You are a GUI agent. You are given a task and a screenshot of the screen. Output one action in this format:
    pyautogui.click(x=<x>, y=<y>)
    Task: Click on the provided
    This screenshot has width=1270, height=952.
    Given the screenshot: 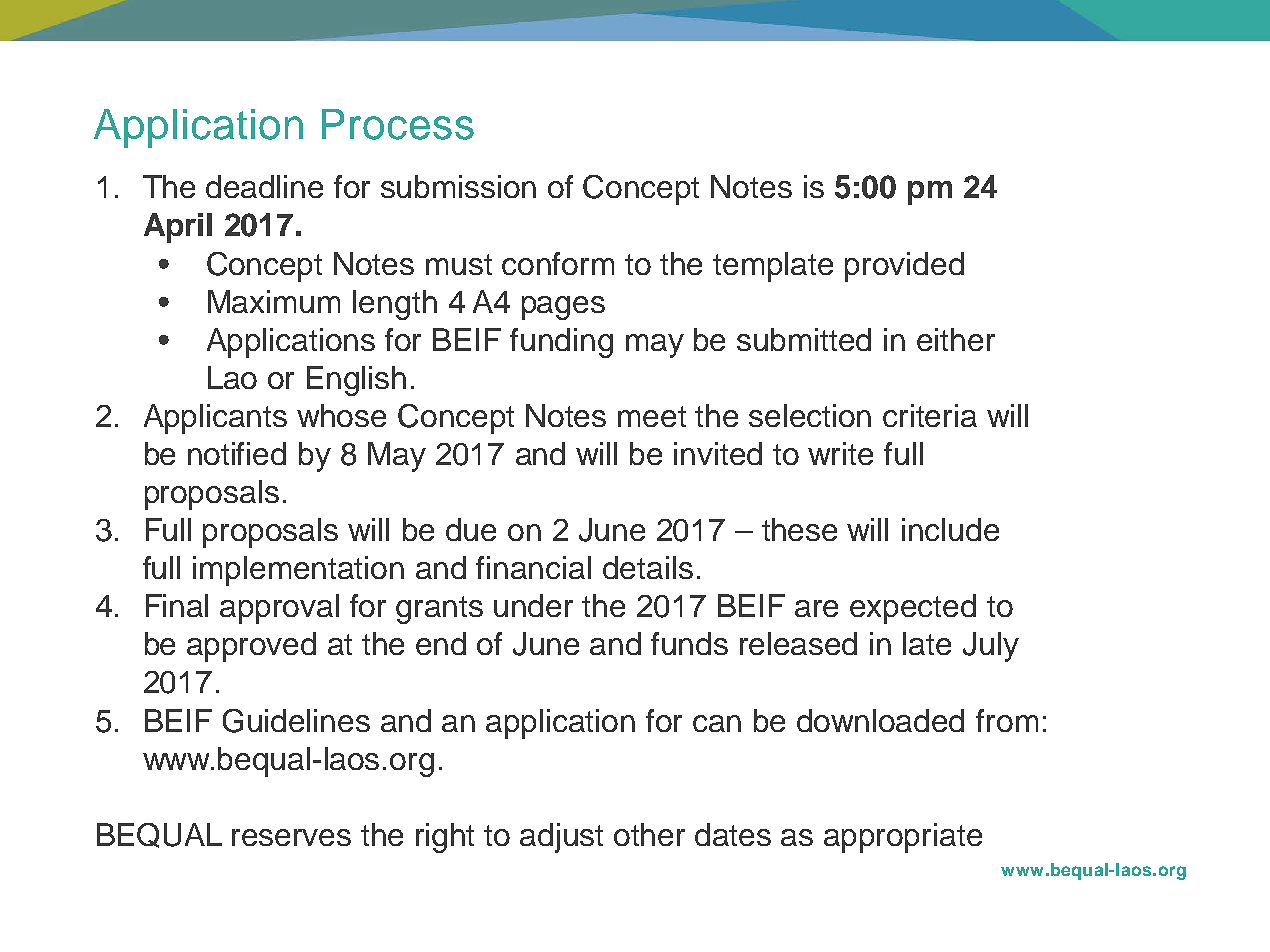 What is the action you would take?
    pyautogui.click(x=904, y=267)
